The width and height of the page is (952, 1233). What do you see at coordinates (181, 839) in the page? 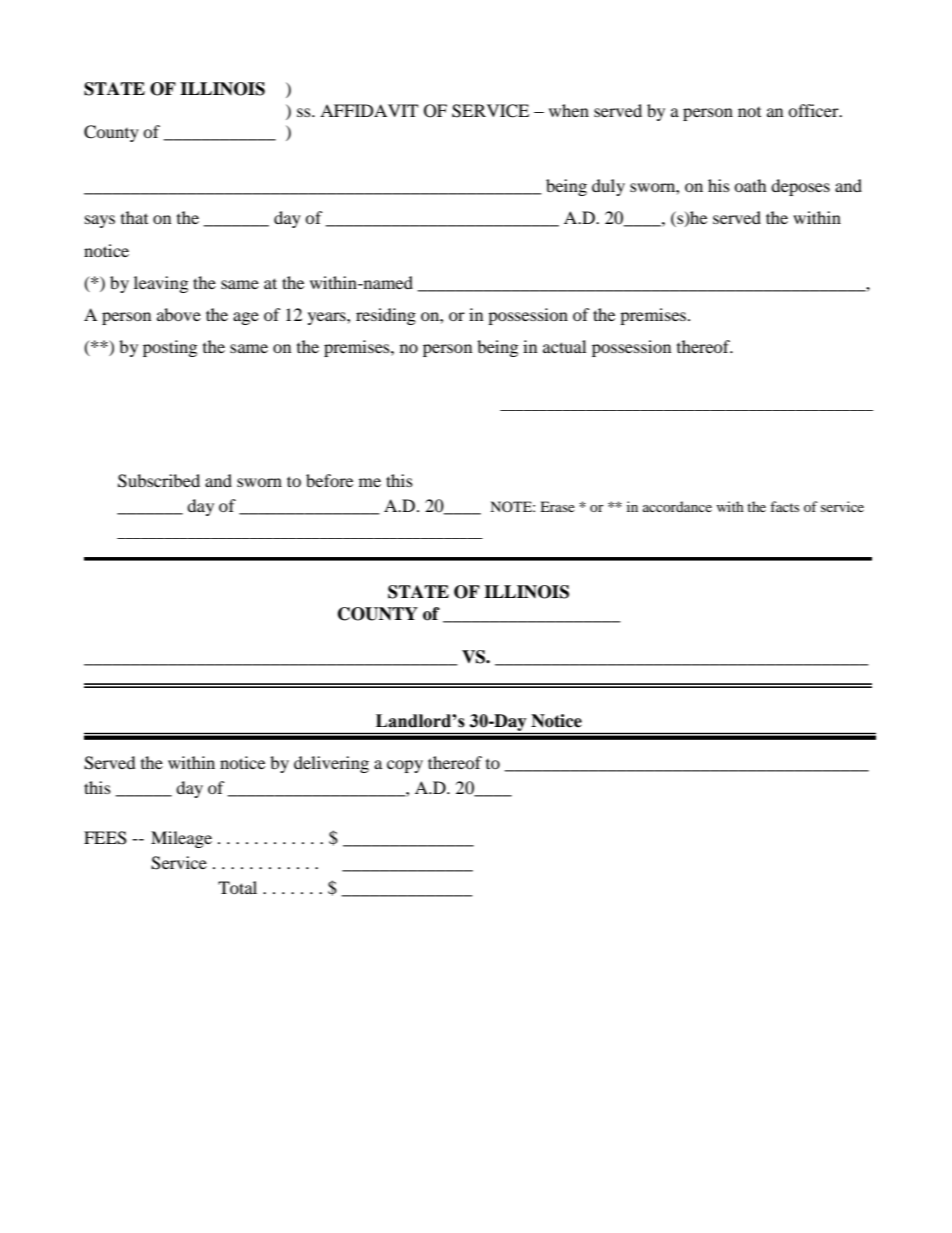
I see `Mileage` at bounding box center [181, 839].
